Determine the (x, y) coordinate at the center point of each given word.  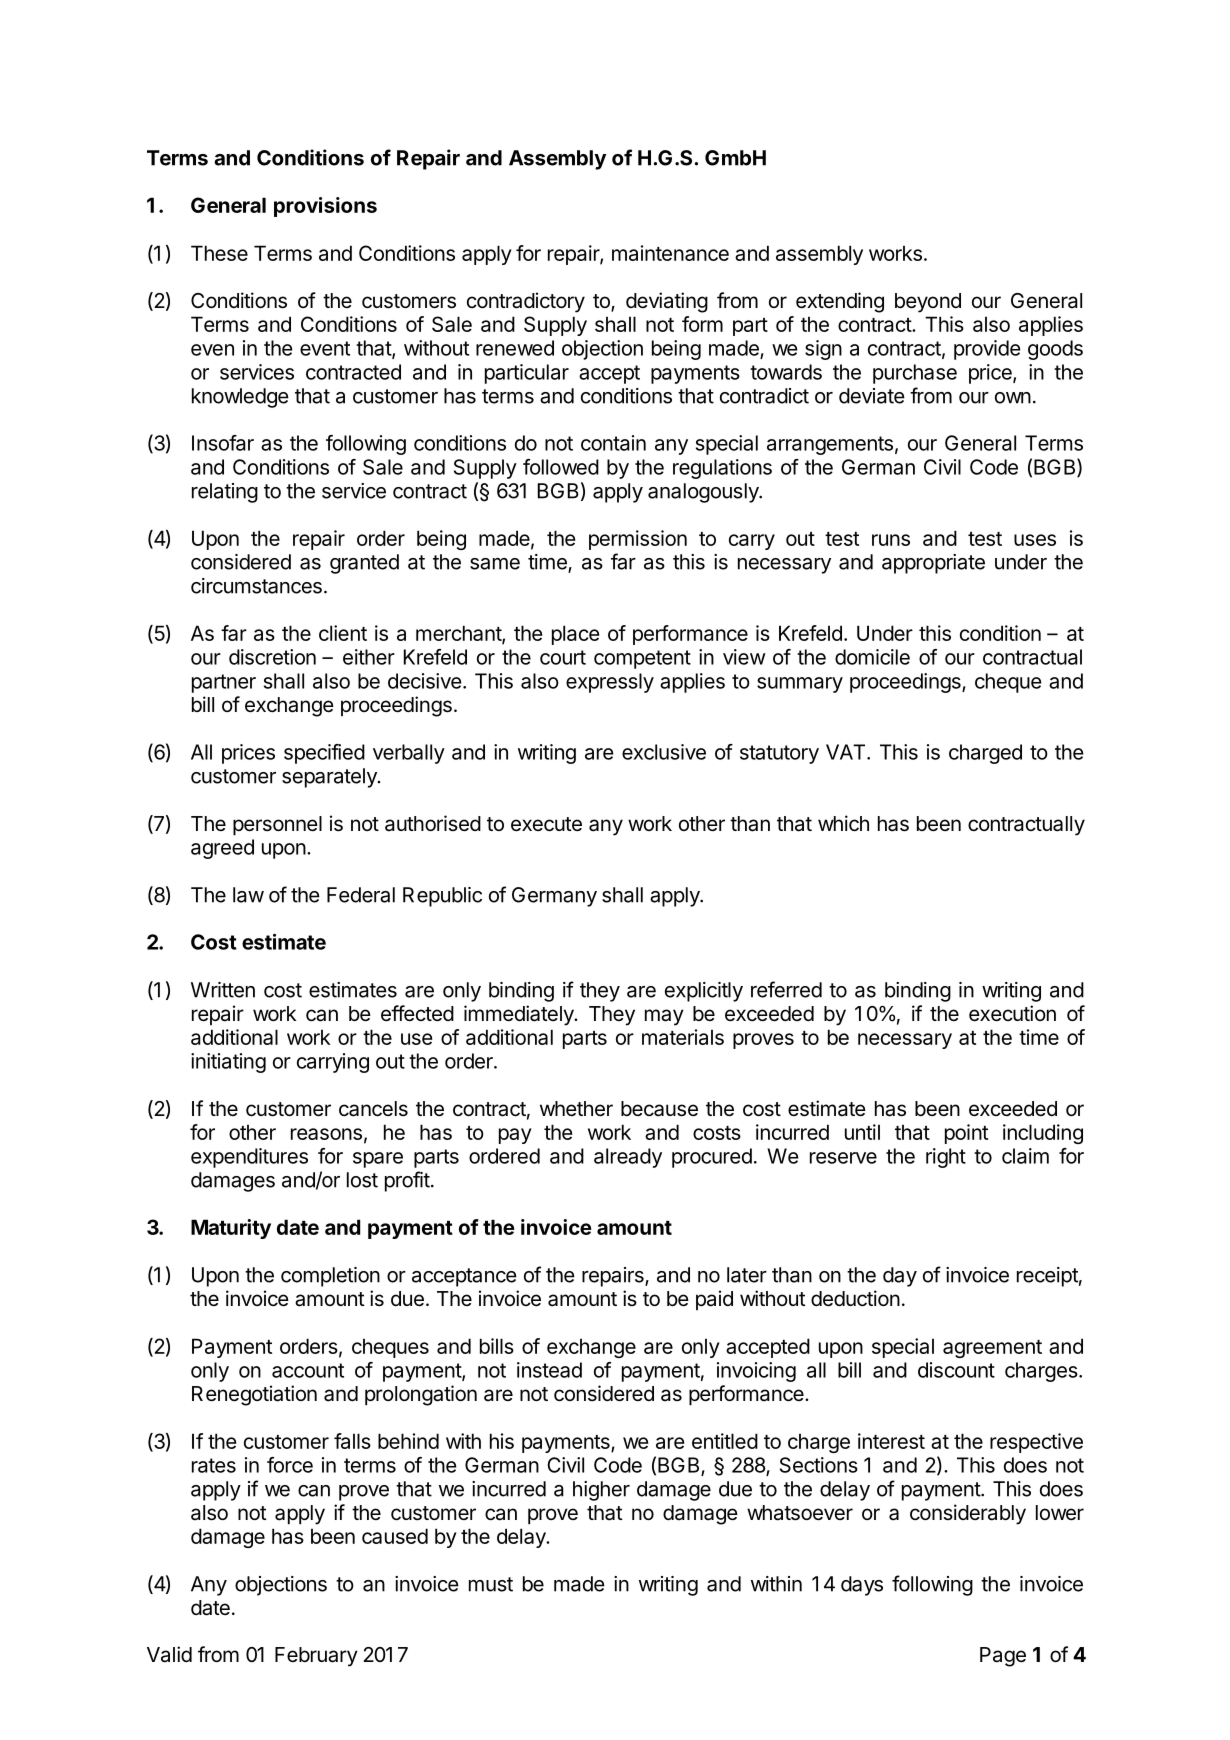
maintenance (670, 253)
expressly (610, 683)
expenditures (249, 1158)
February (316, 1657)
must (491, 1584)
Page (1003, 1657)
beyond (928, 303)
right (946, 1158)
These (219, 253)
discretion (272, 657)
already (628, 1158)
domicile (872, 657)
